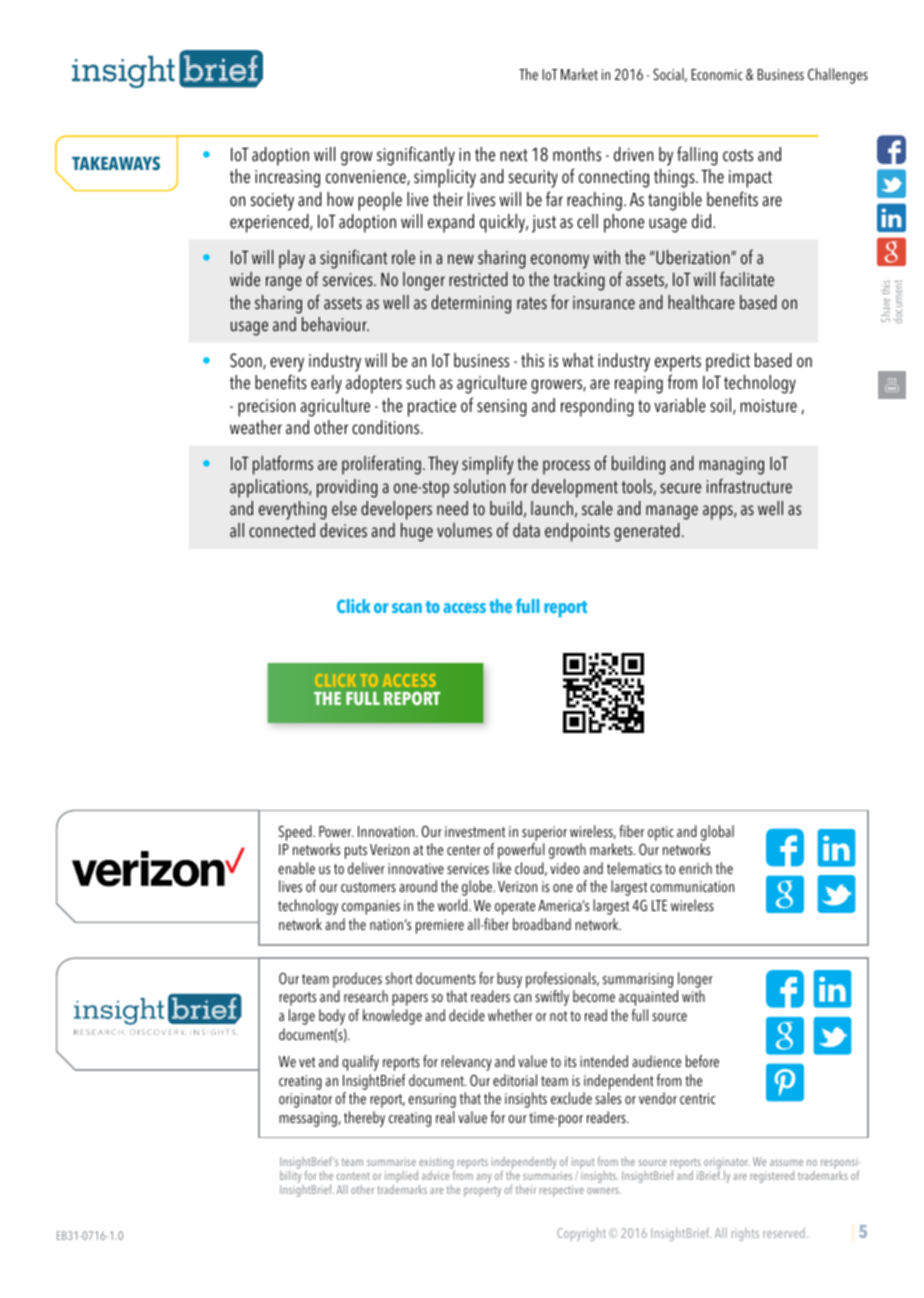 Image resolution: width=924 pixels, height=1298 pixels. What do you see at coordinates (717, 74) in the image?
I see `Economic` at bounding box center [717, 74].
